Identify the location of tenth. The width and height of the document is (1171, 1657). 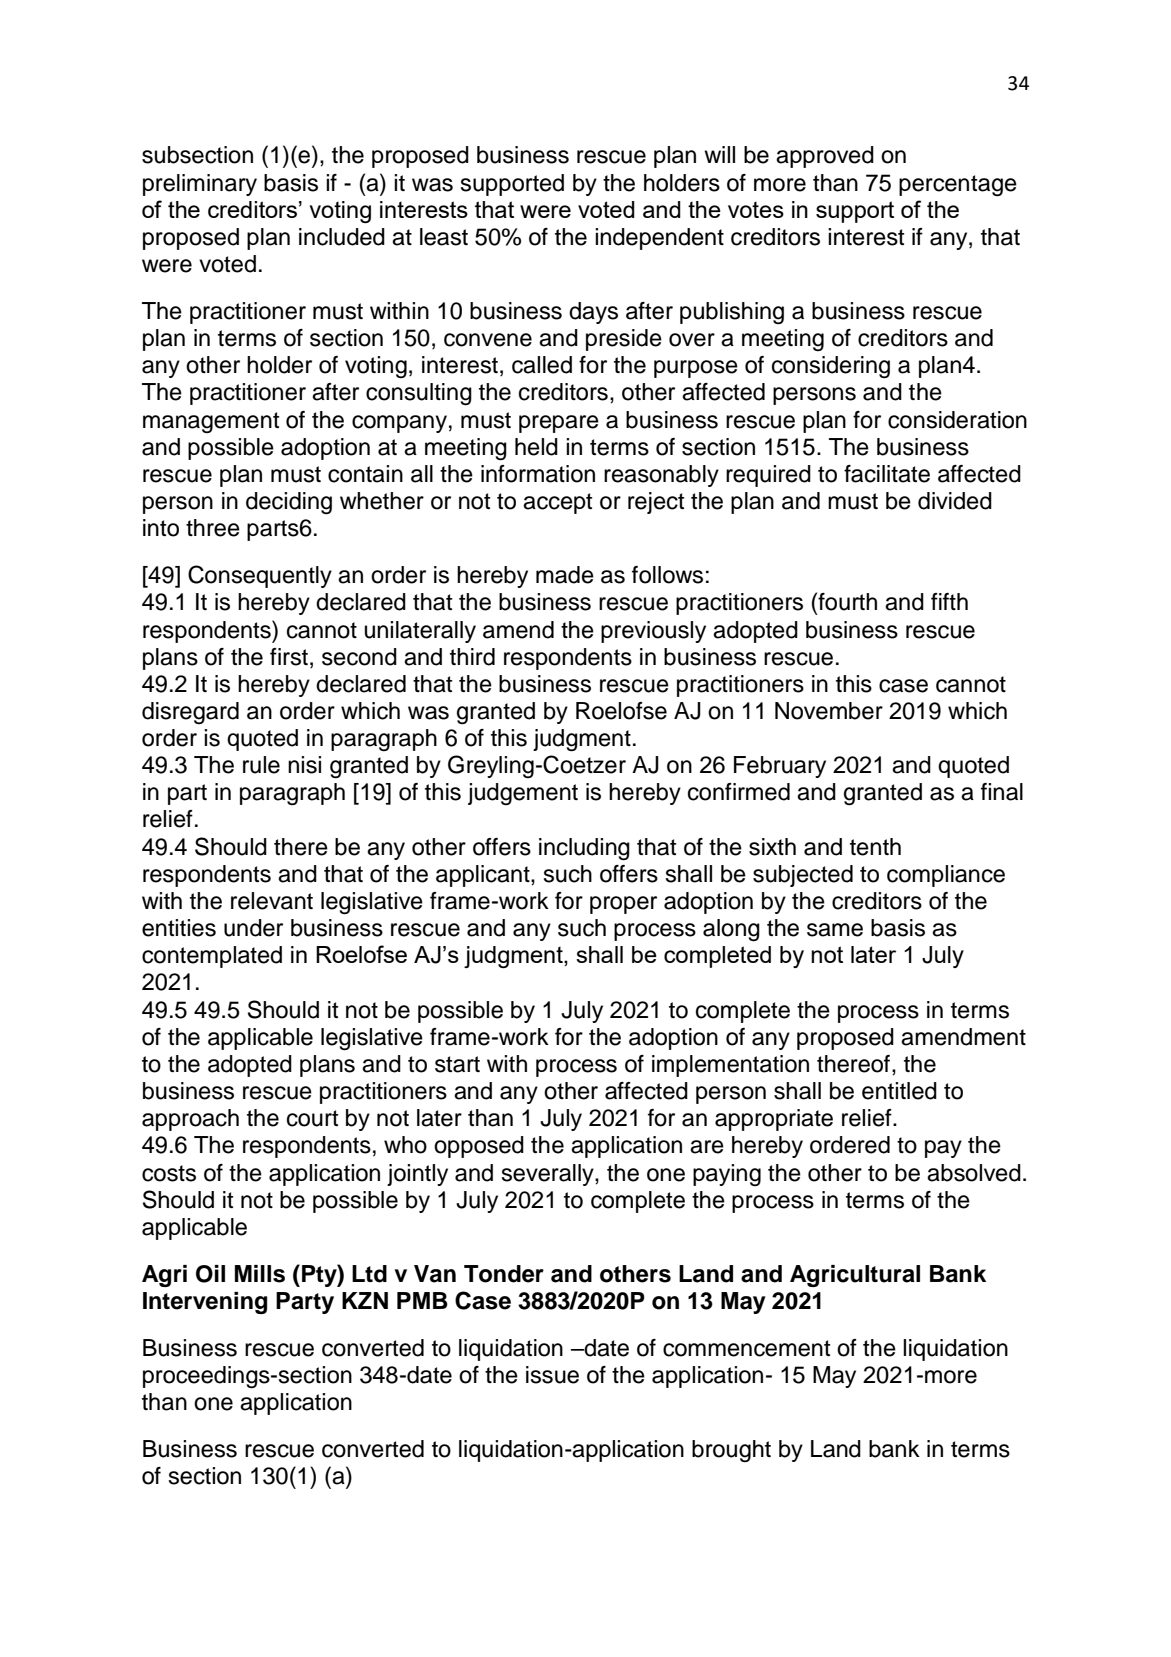
(875, 847).
